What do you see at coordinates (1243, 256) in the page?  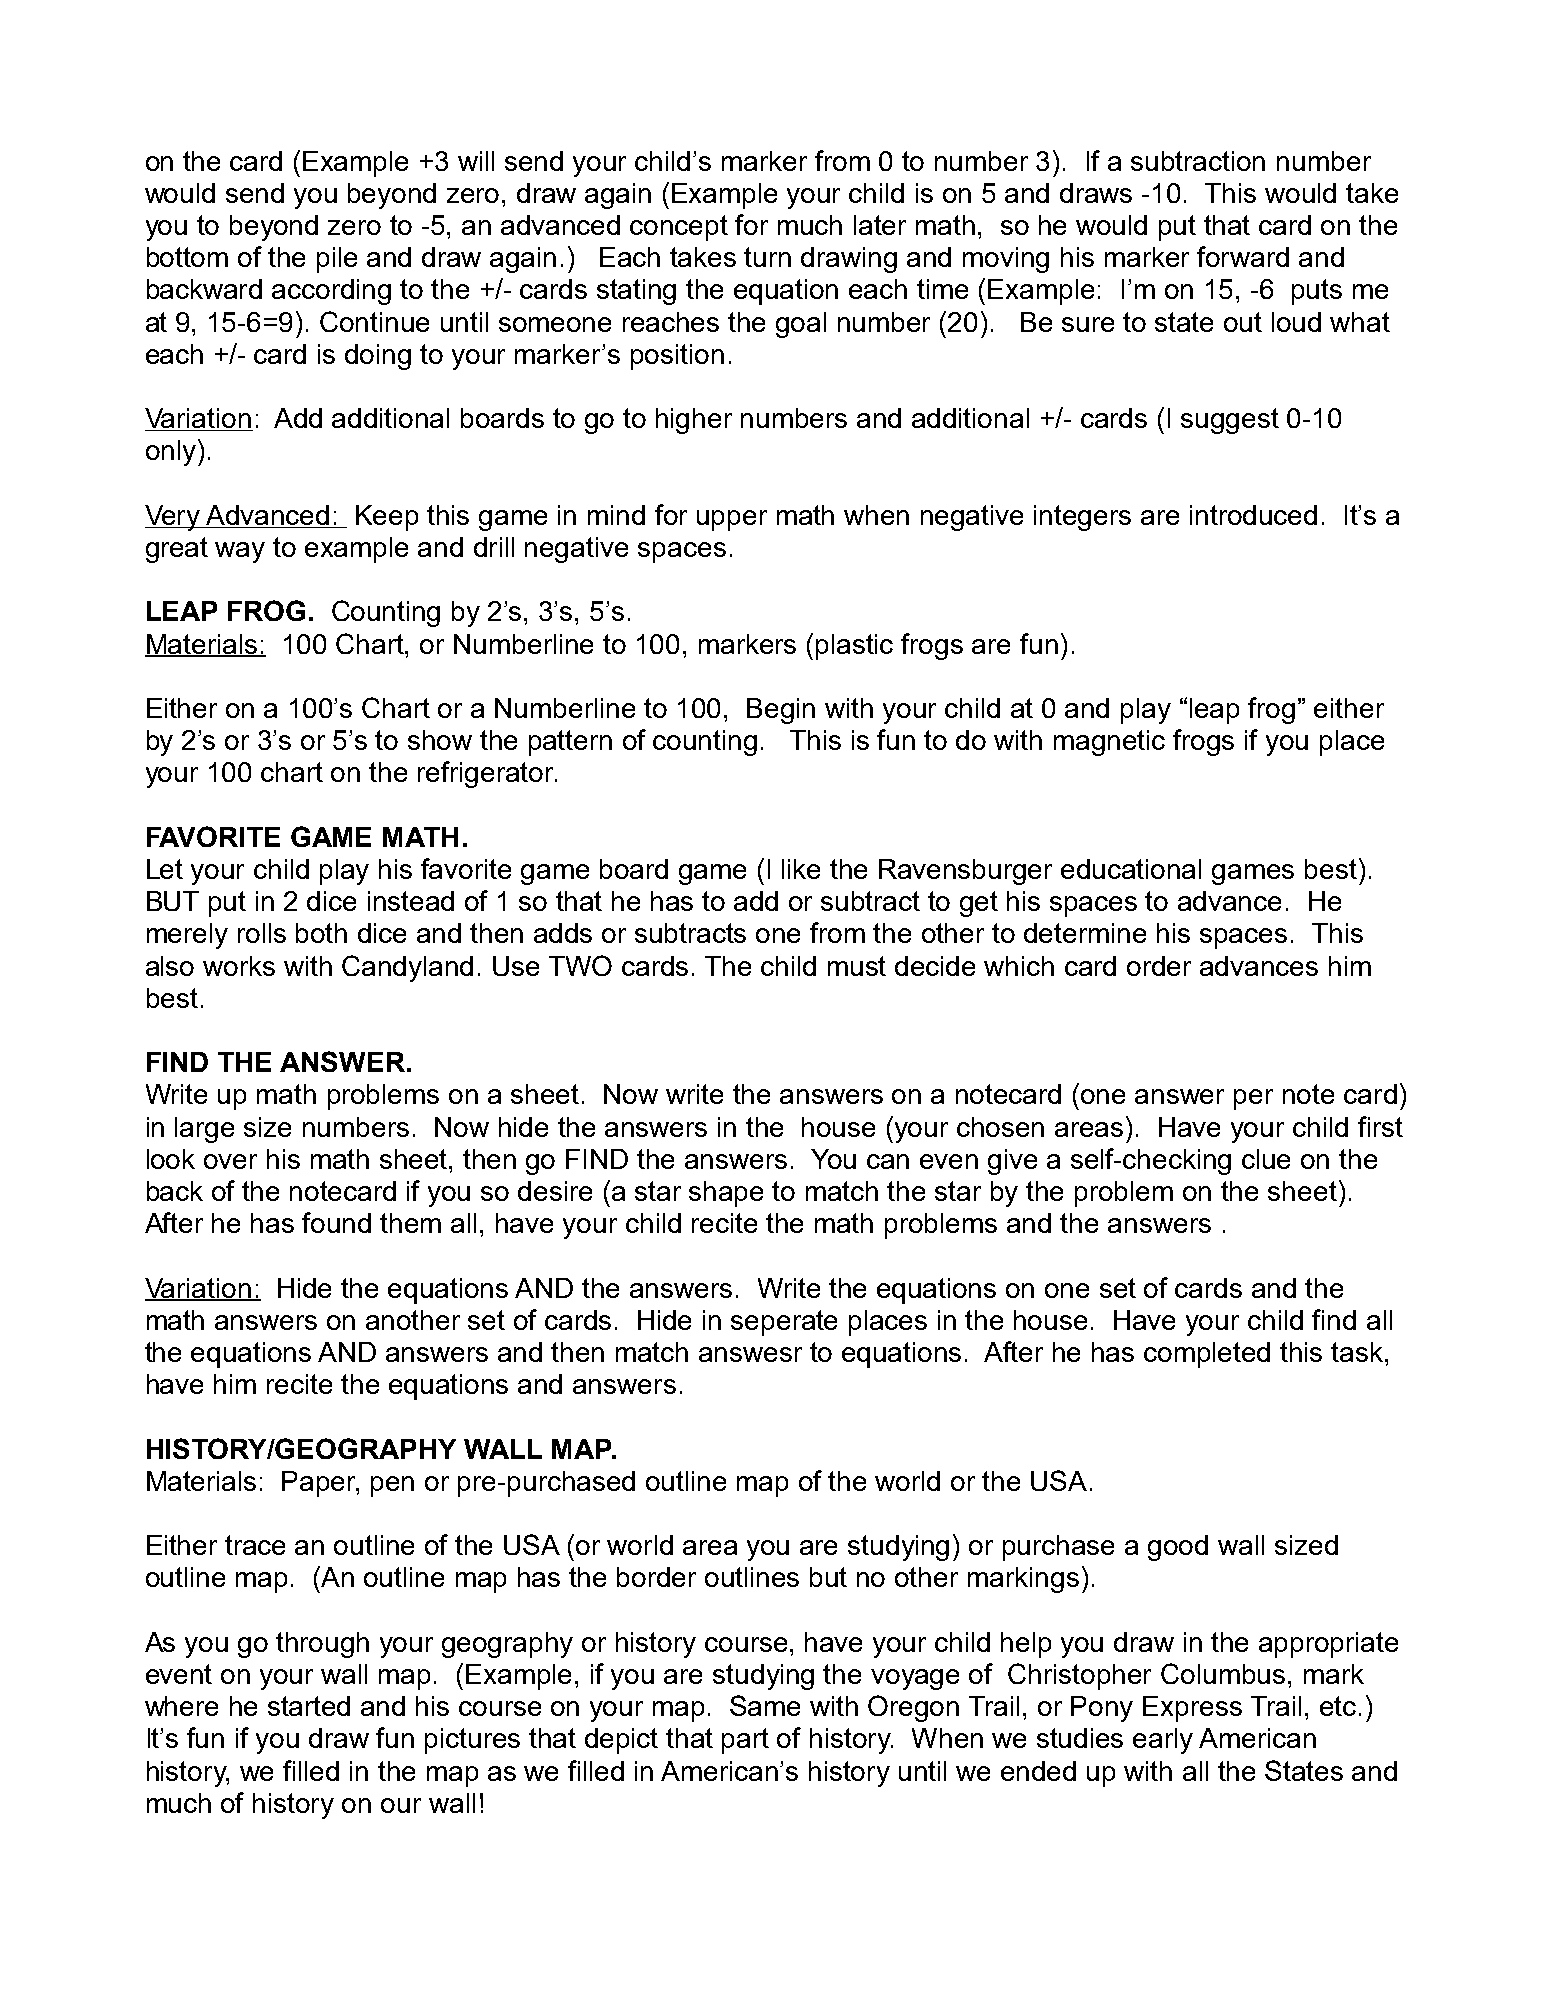 I see `forward` at bounding box center [1243, 256].
